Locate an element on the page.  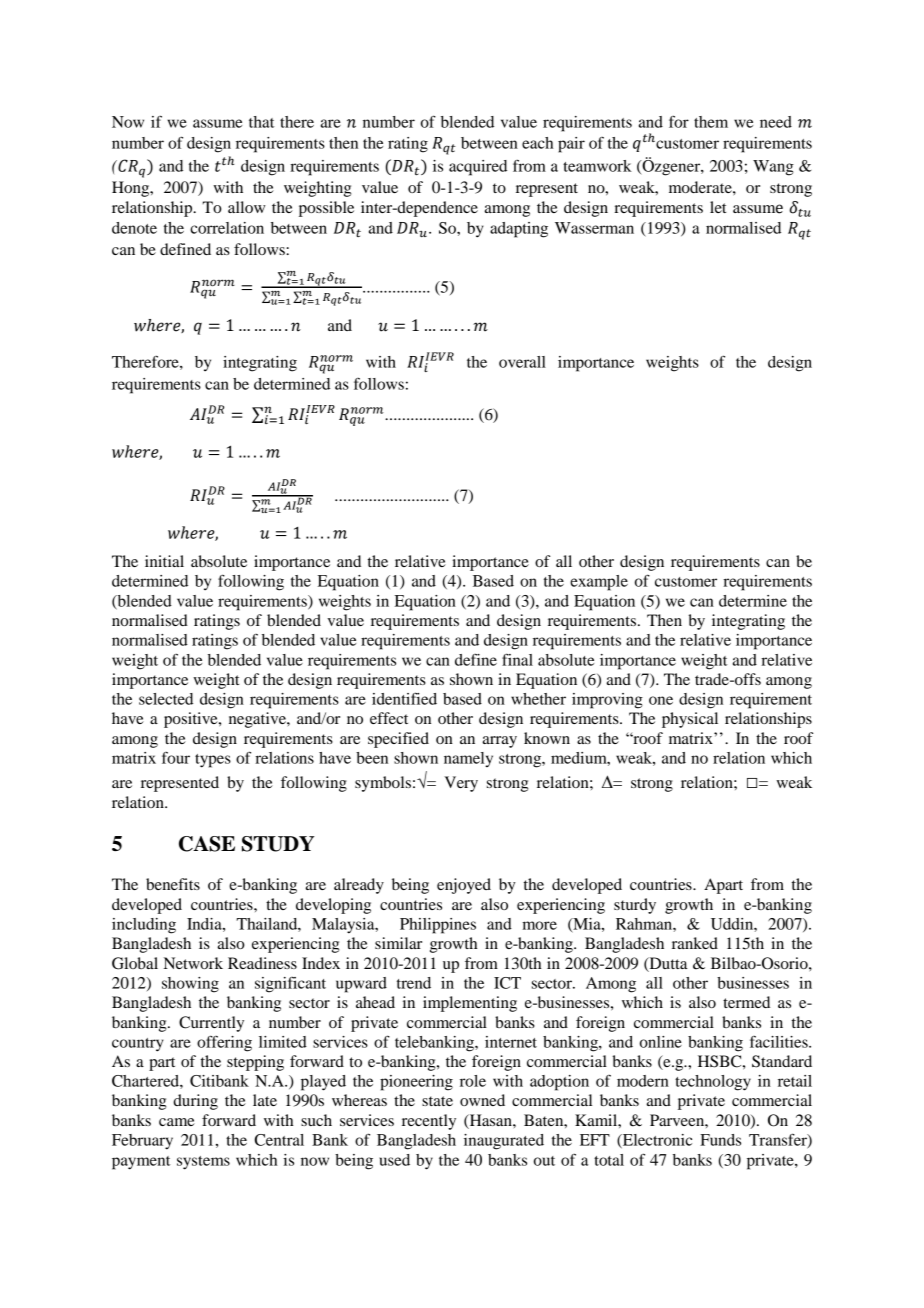
that is located at coordinates (261, 122).
